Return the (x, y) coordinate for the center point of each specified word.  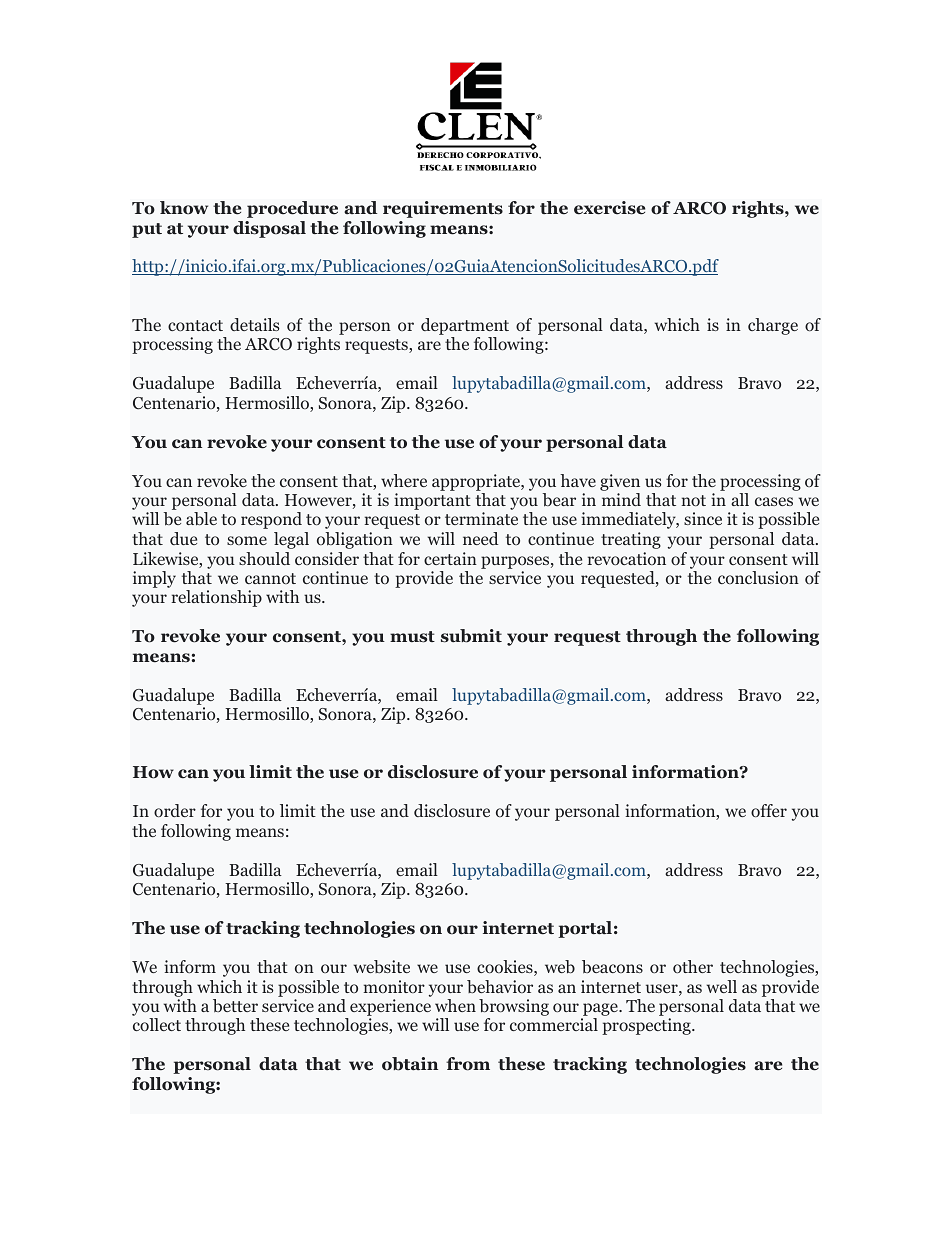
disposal (269, 229)
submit (471, 636)
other (693, 967)
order (175, 811)
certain (450, 558)
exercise (609, 208)
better (235, 1006)
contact (195, 326)
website (382, 966)
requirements (443, 209)
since (703, 518)
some (247, 540)
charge (773, 326)
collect (157, 1025)
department (465, 328)
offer (769, 811)
